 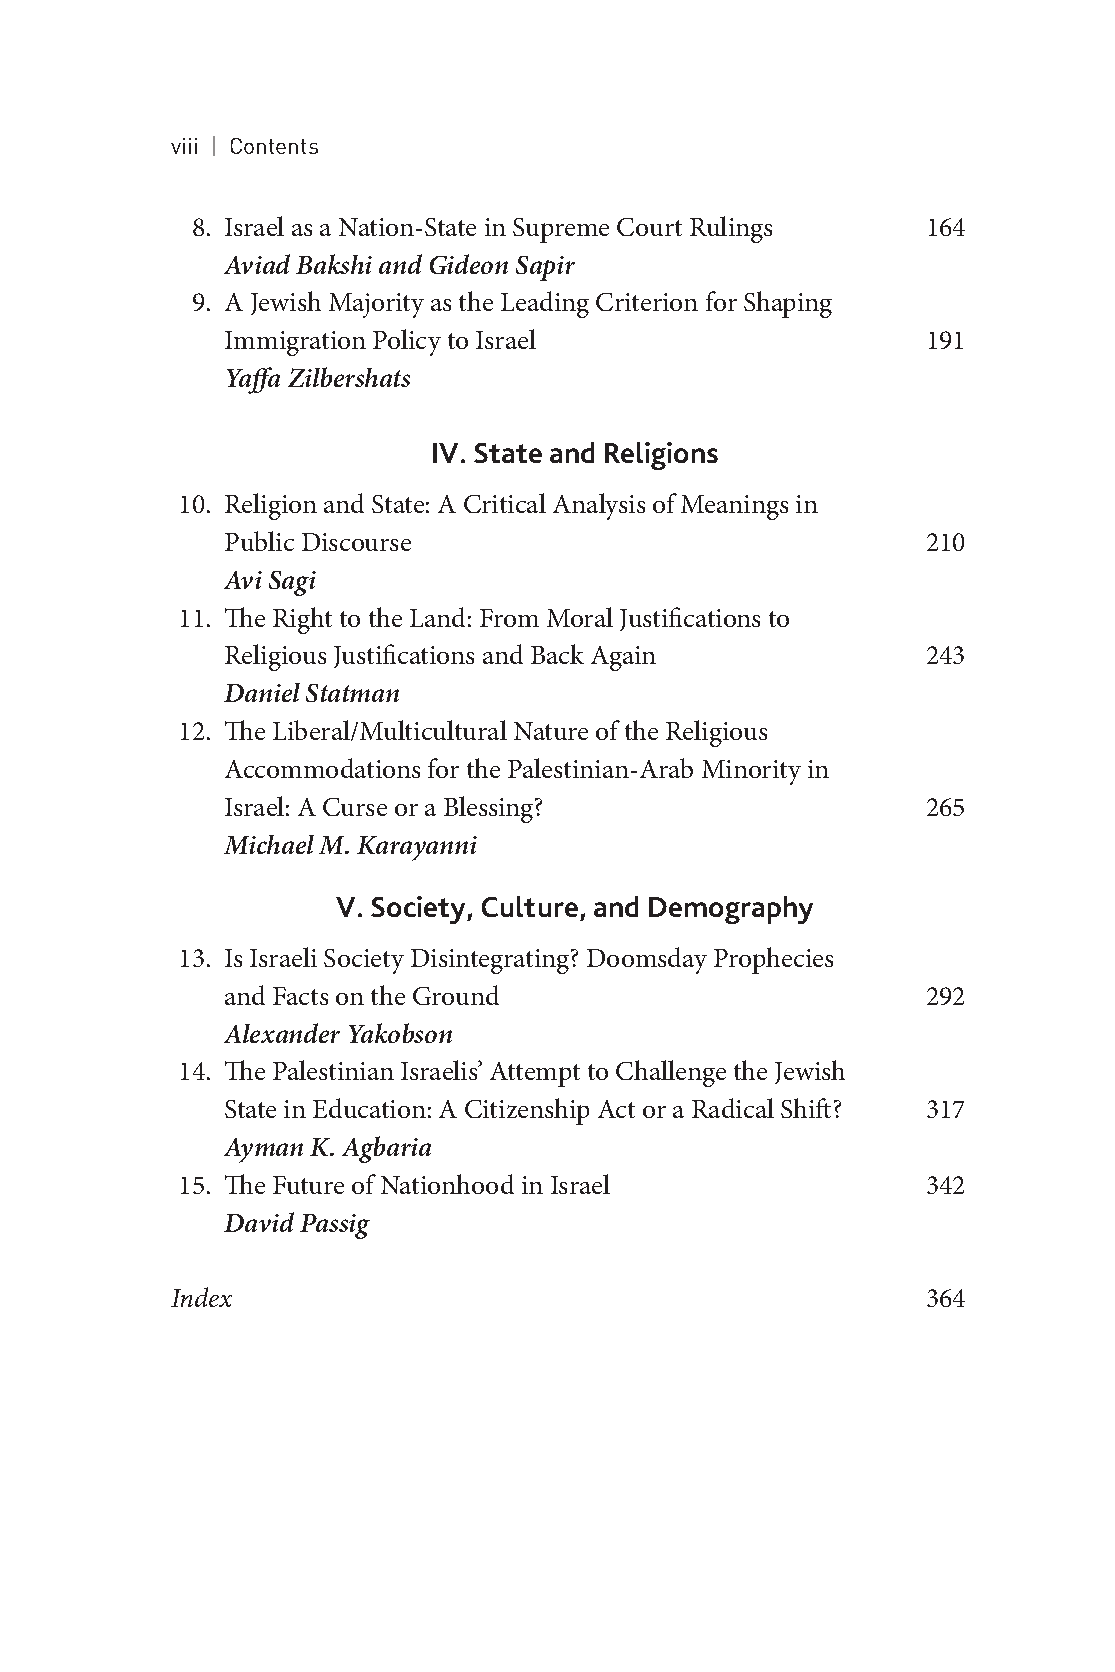 I want to click on Rulings, so click(x=731, y=229).
